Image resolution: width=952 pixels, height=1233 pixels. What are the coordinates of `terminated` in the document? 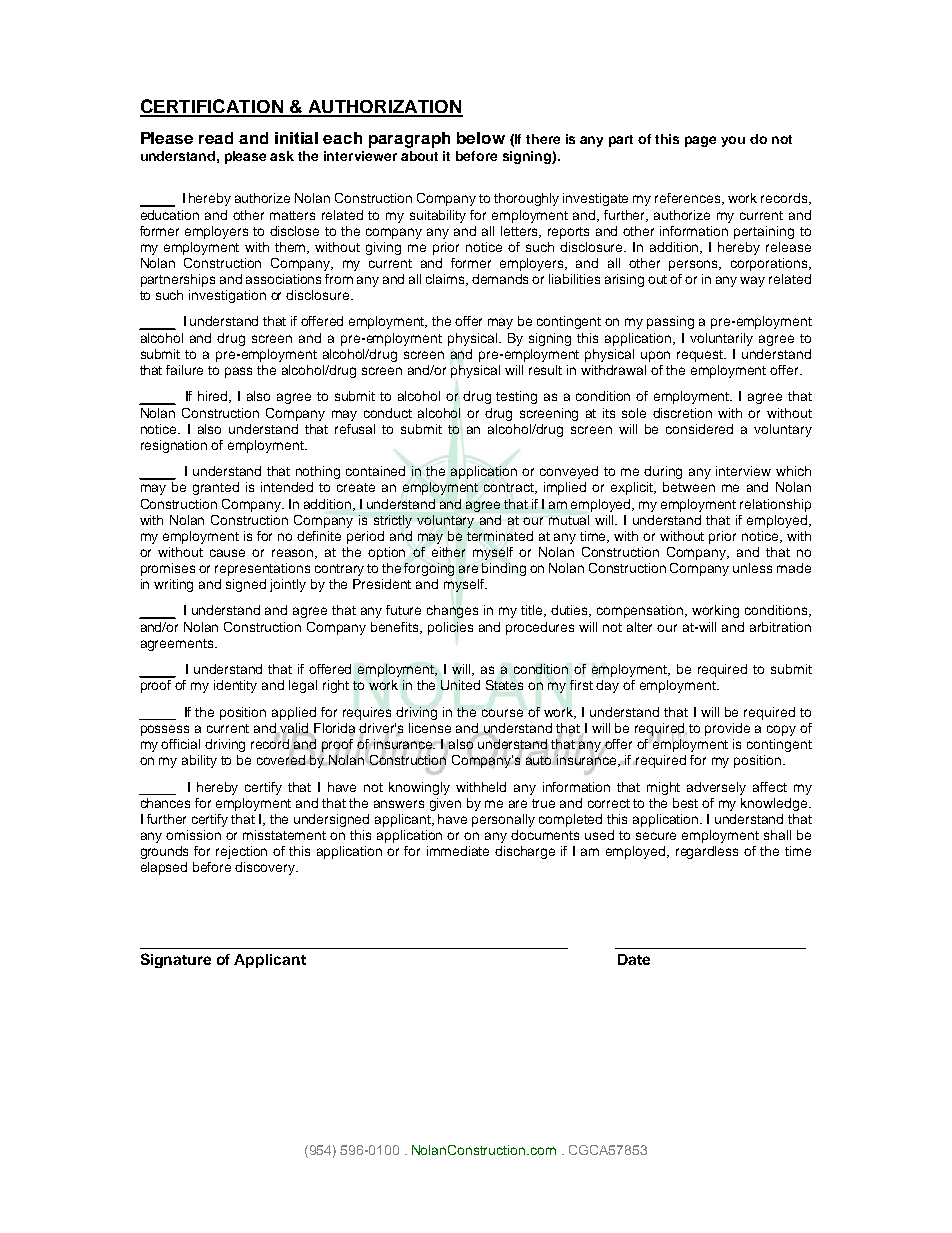 It's located at (500, 536).
